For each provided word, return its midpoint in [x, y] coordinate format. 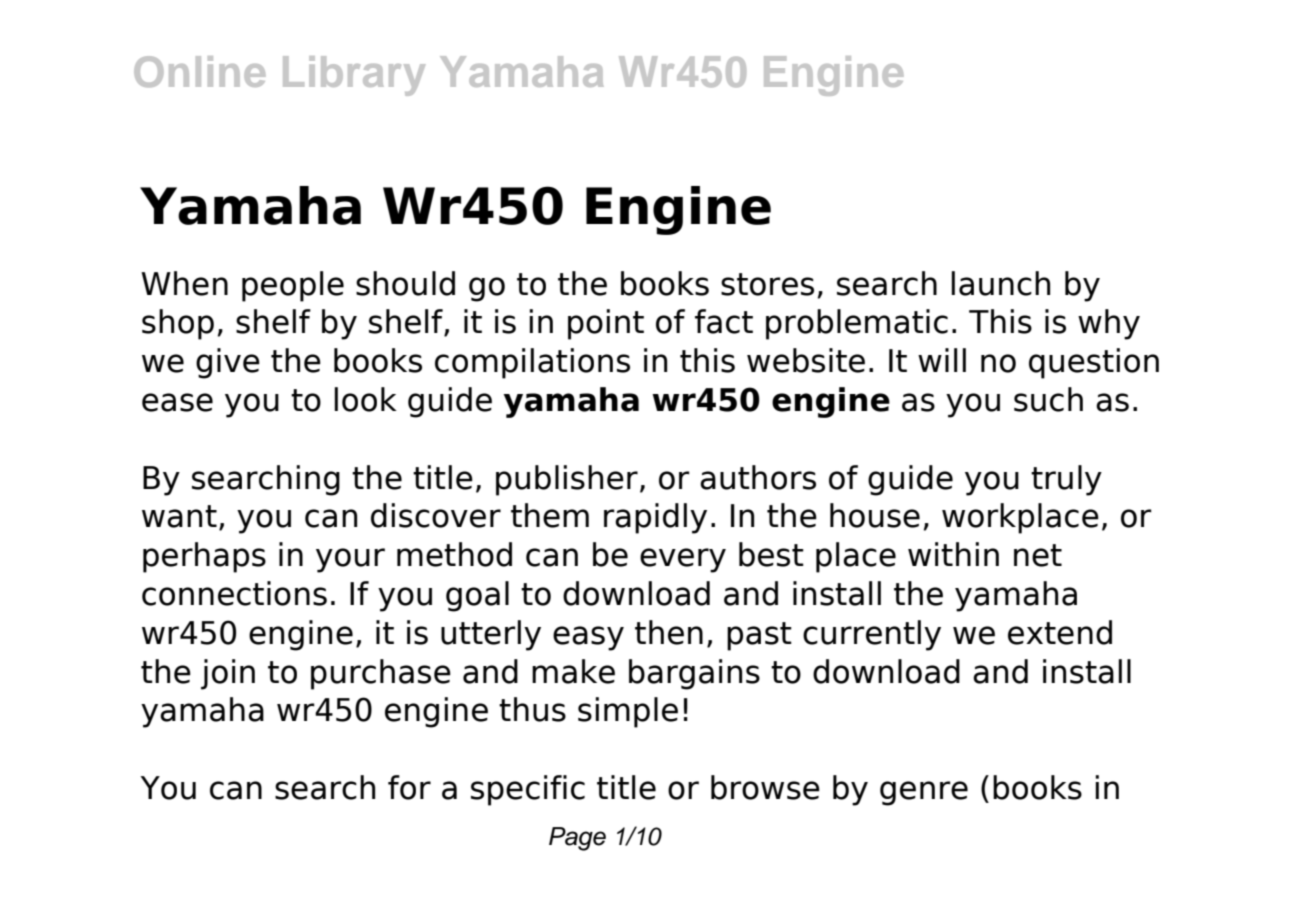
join [228, 674]
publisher [567, 480]
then [669, 632]
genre [924, 793]
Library [354, 76]
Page [577, 839]
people [293, 286]
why [1109, 324]
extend [1060, 632]
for [409, 787]
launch [1000, 283]
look [365, 399]
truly [1066, 480]
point [606, 324]
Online [199, 71]
